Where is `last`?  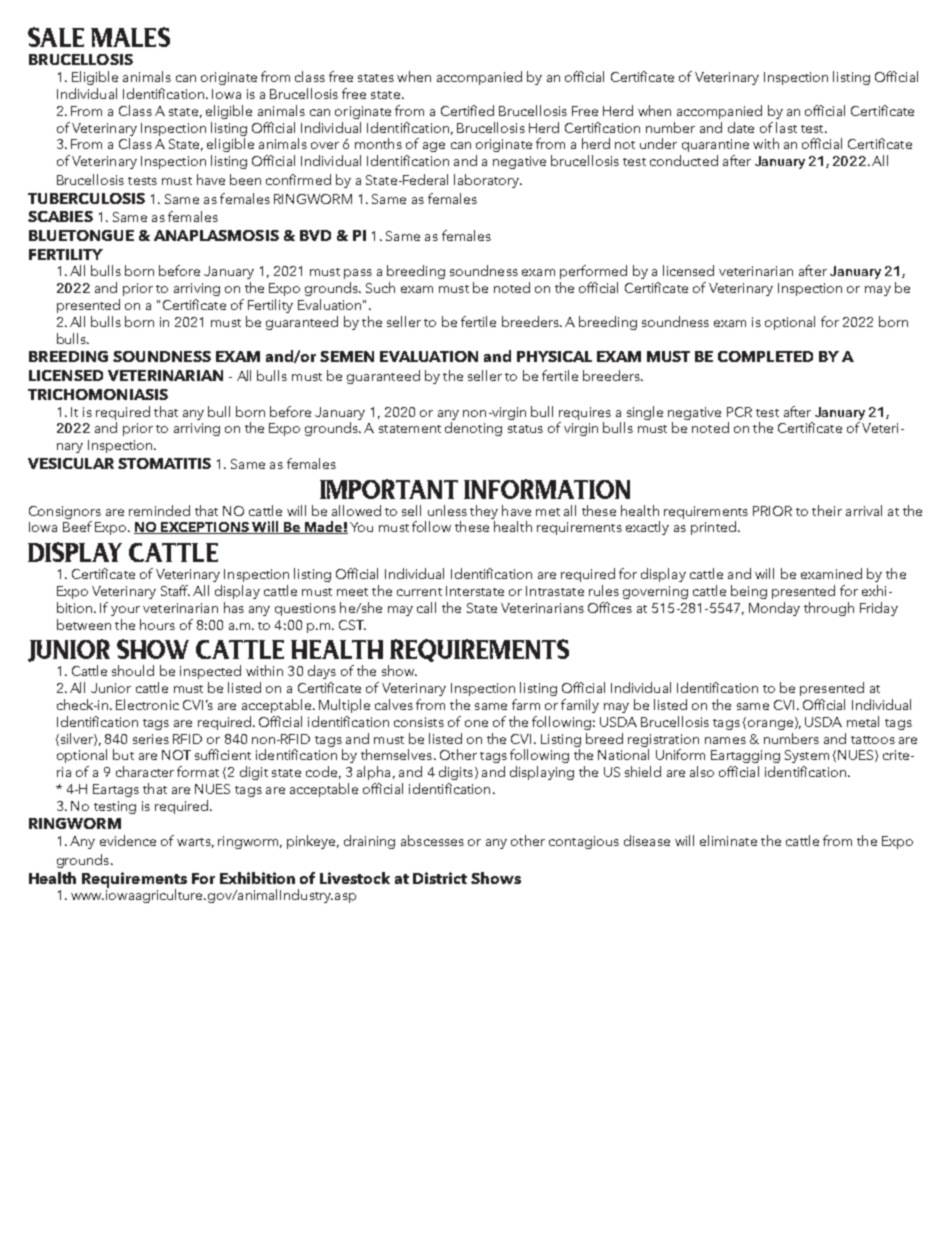 last is located at coordinates (786, 127).
